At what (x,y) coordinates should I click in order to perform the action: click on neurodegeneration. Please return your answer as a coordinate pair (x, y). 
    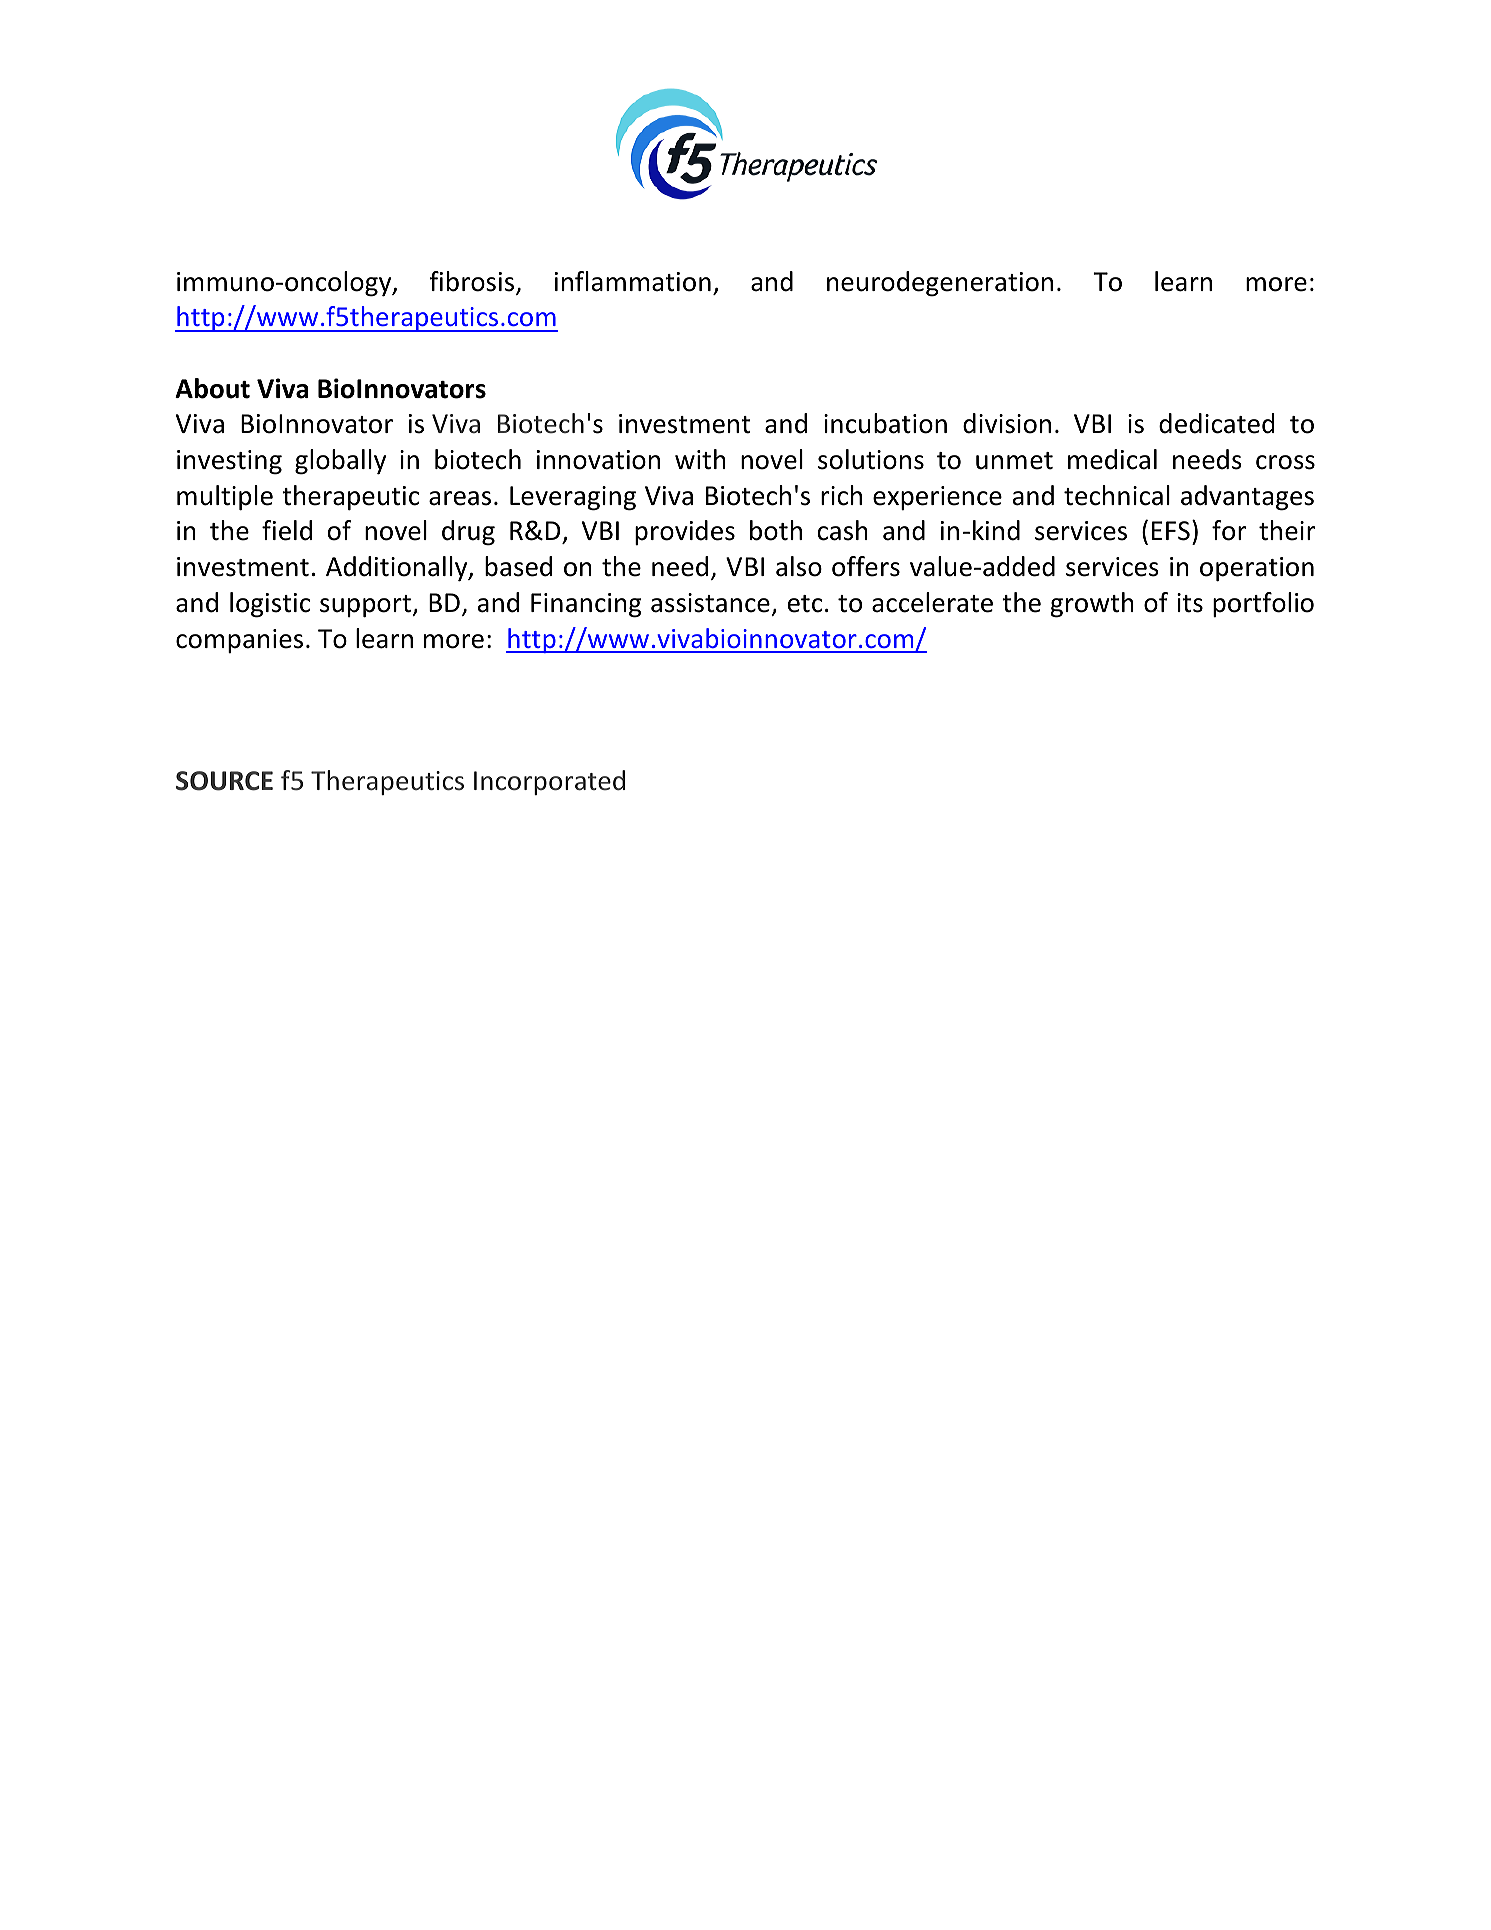
    Looking at the image, I should click on (940, 284).
